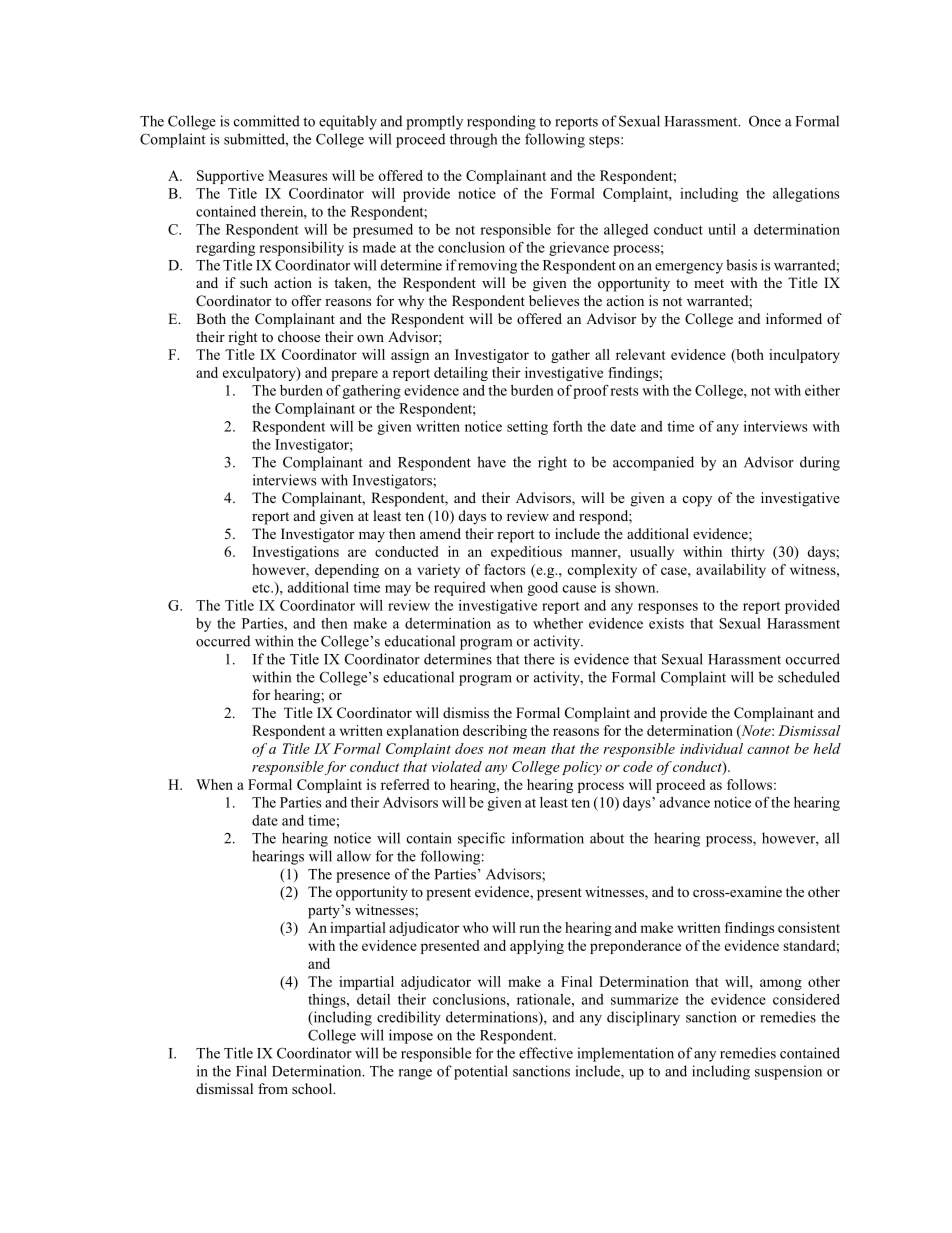 The height and width of the page is (1233, 952). What do you see at coordinates (804, 356) in the page?
I see `inculpatory` at bounding box center [804, 356].
